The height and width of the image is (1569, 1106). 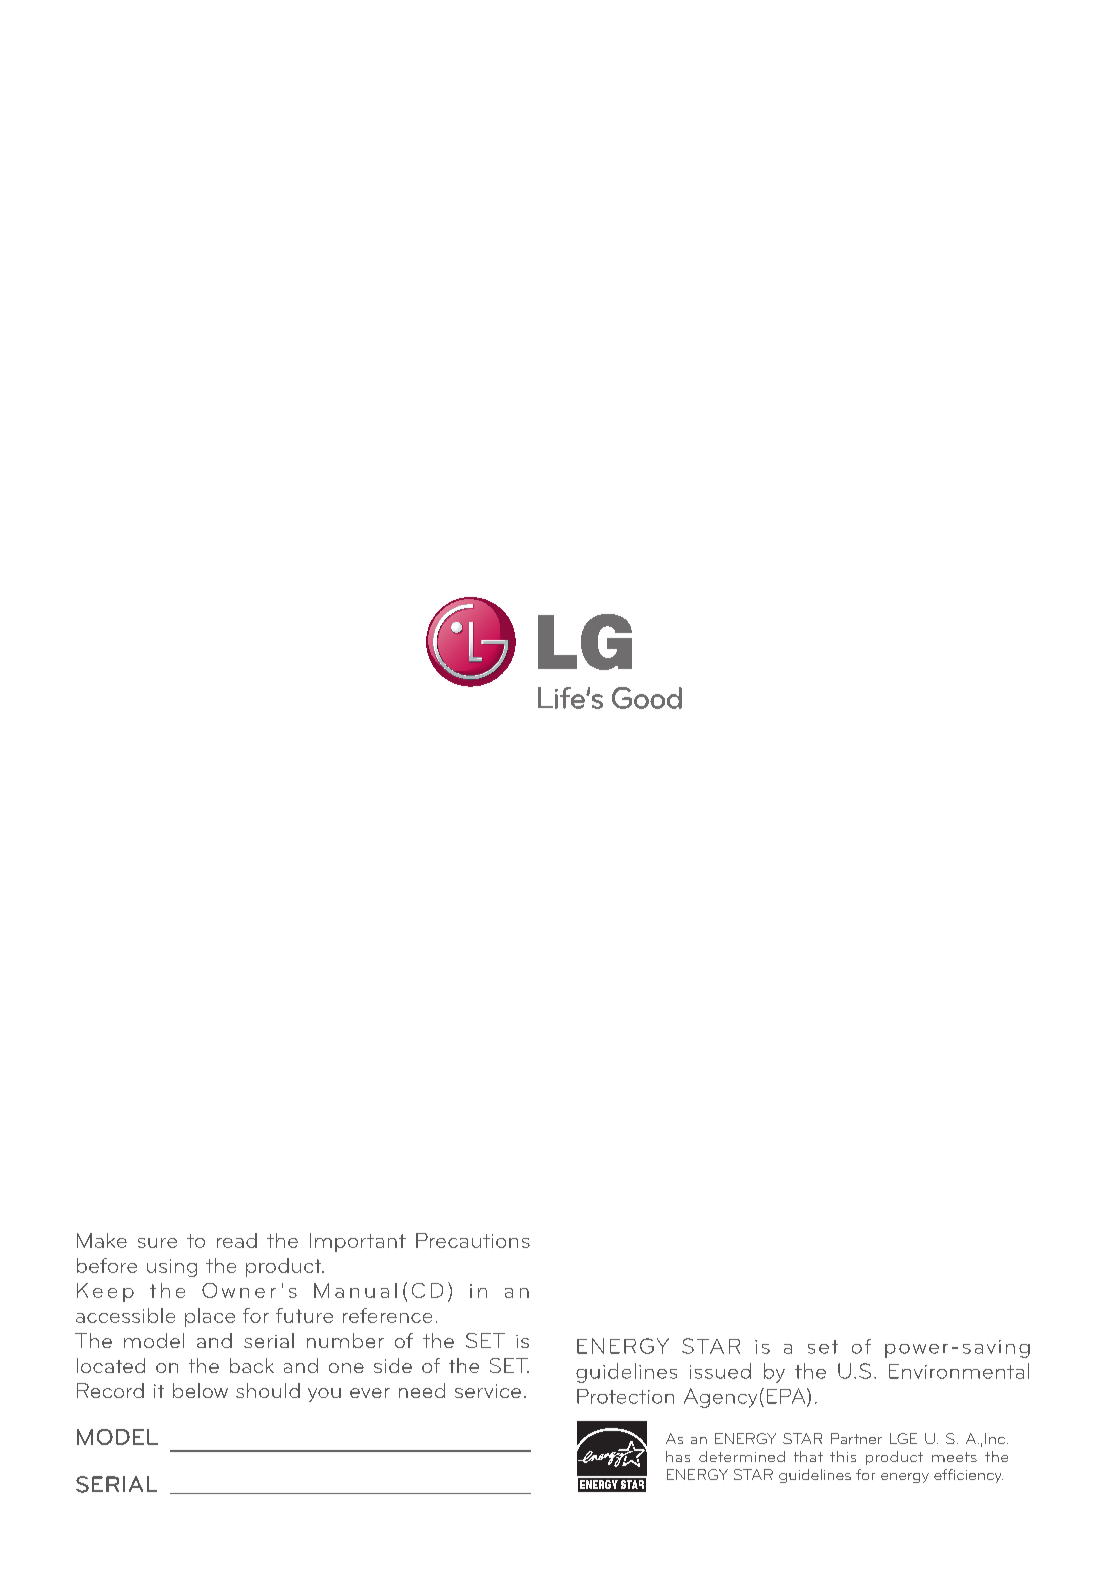 What do you see at coordinates (625, 1396) in the image?
I see `Protection` at bounding box center [625, 1396].
